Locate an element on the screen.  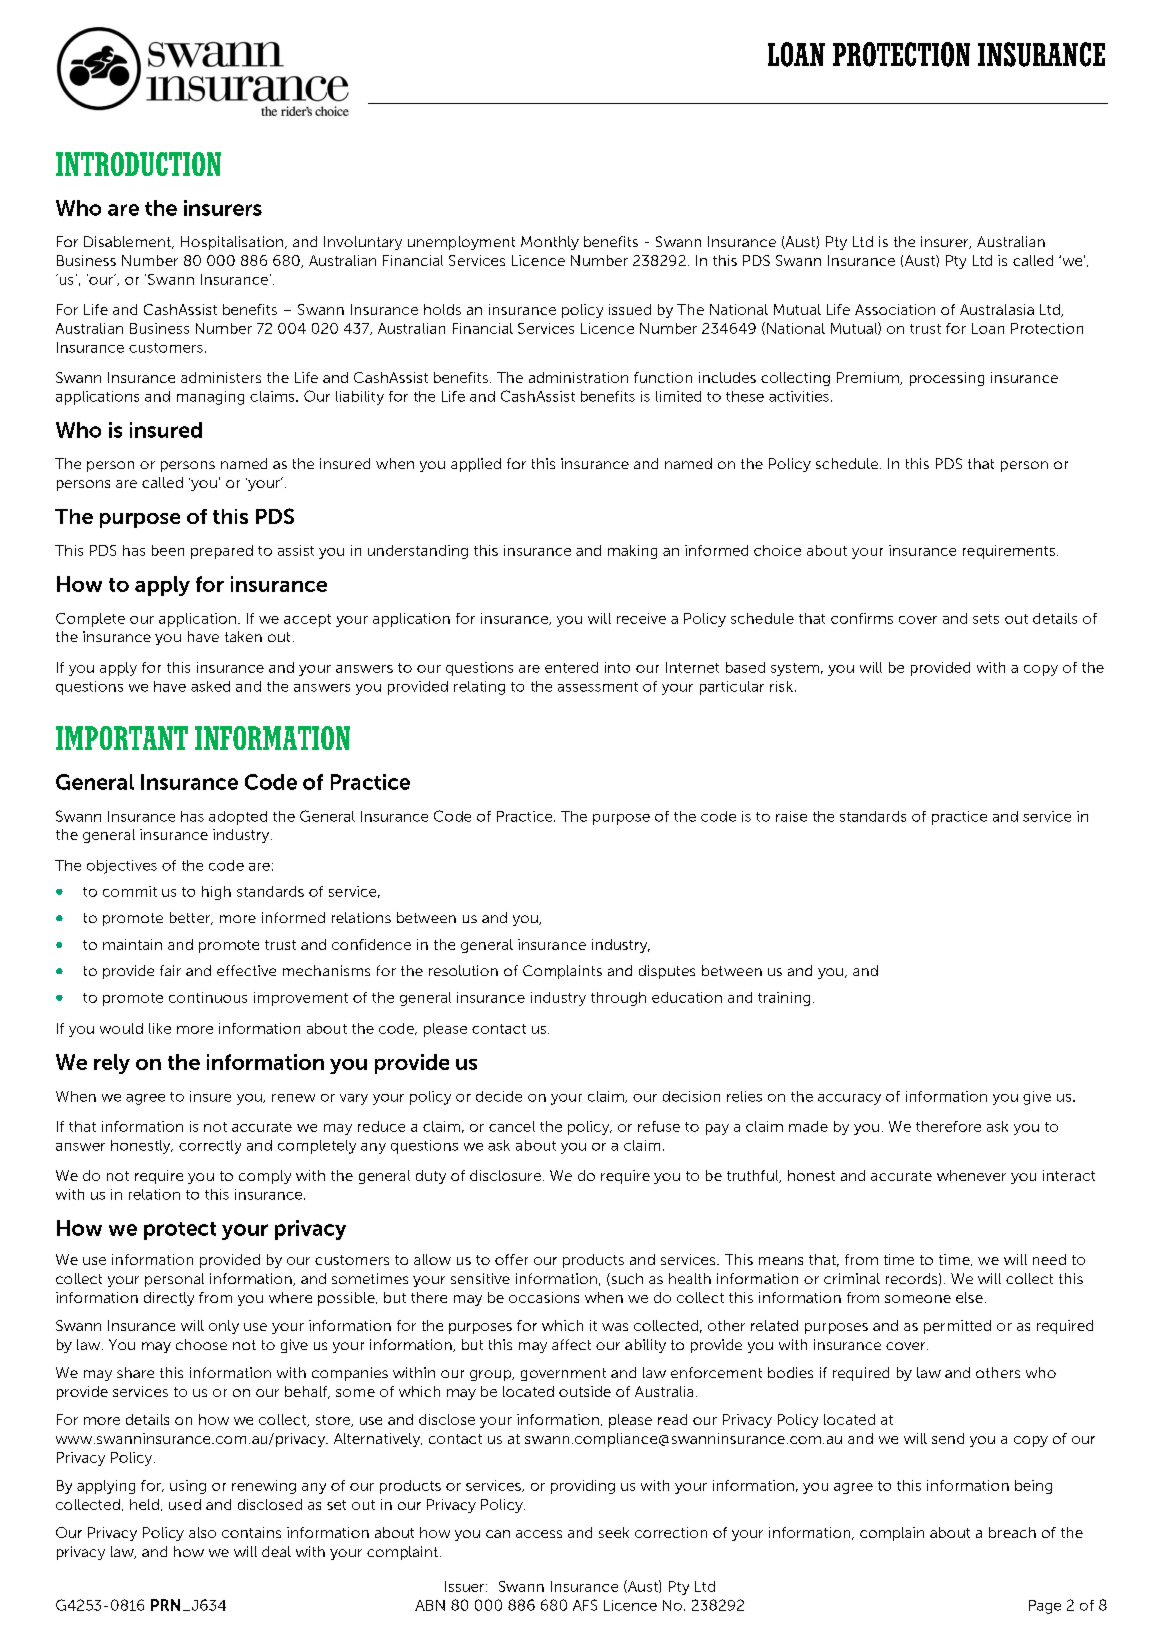
else is located at coordinates (969, 1297).
